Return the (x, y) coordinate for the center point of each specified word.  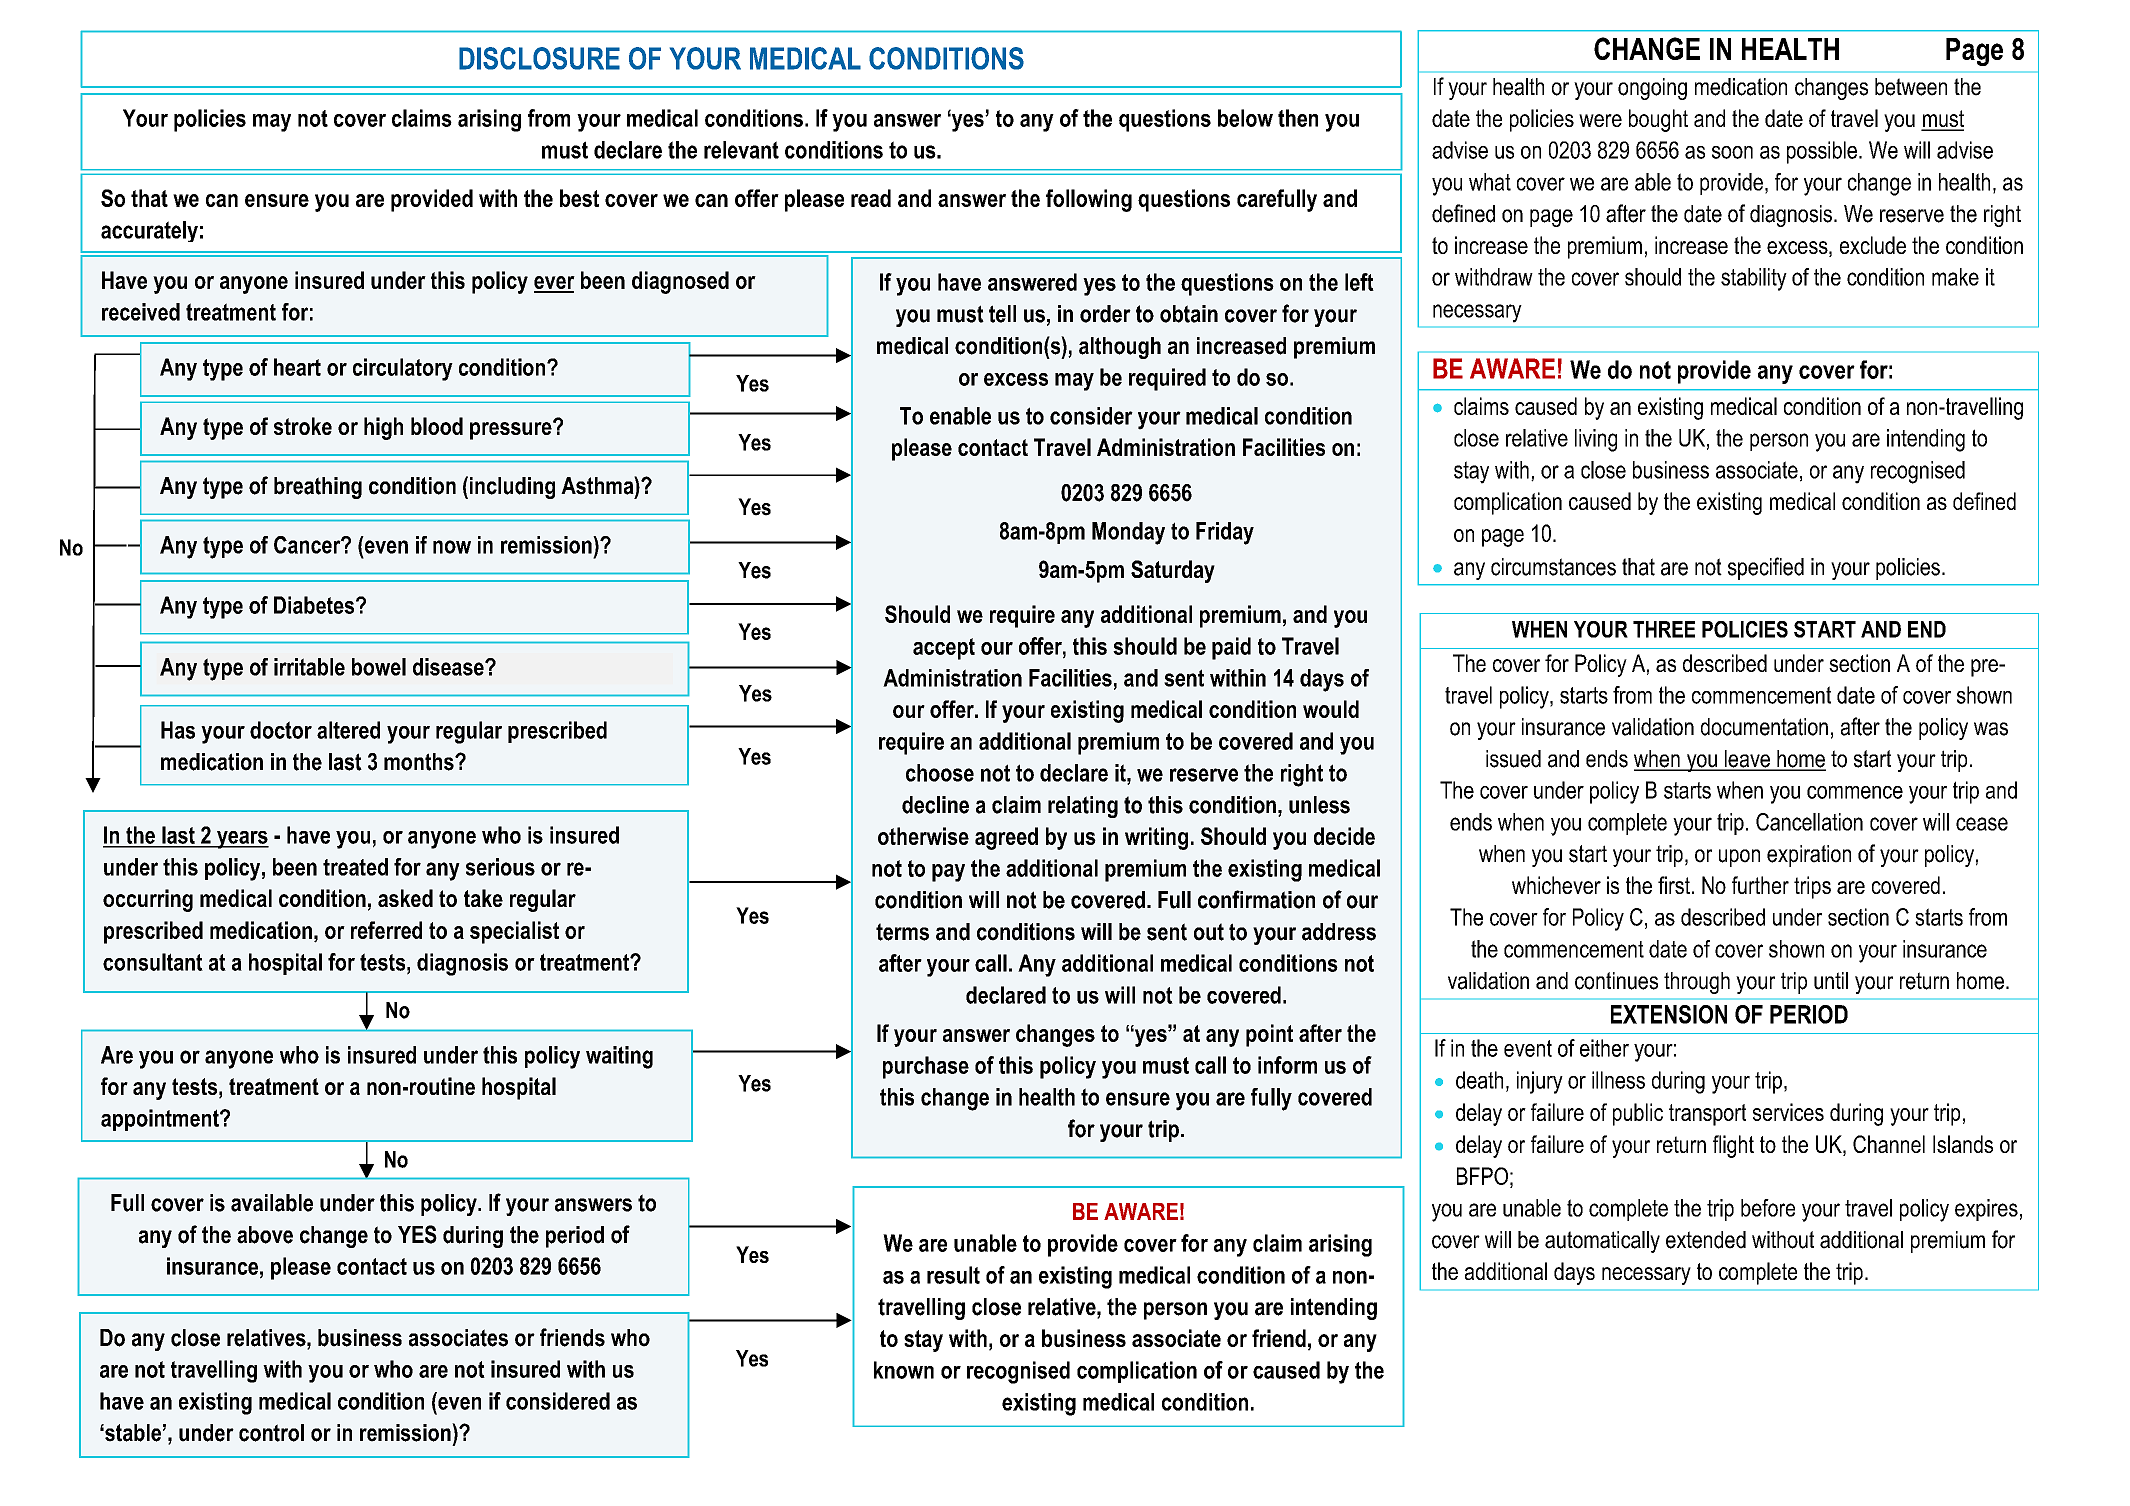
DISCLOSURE (539, 58)
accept (944, 649)
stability (1754, 279)
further (1760, 885)
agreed (1006, 838)
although (1120, 348)
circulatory (403, 369)
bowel (379, 667)
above (265, 1235)
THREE (1664, 629)
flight (1733, 1146)
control (271, 1433)
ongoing (1652, 89)
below (1245, 118)
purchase (926, 1067)
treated (355, 867)
